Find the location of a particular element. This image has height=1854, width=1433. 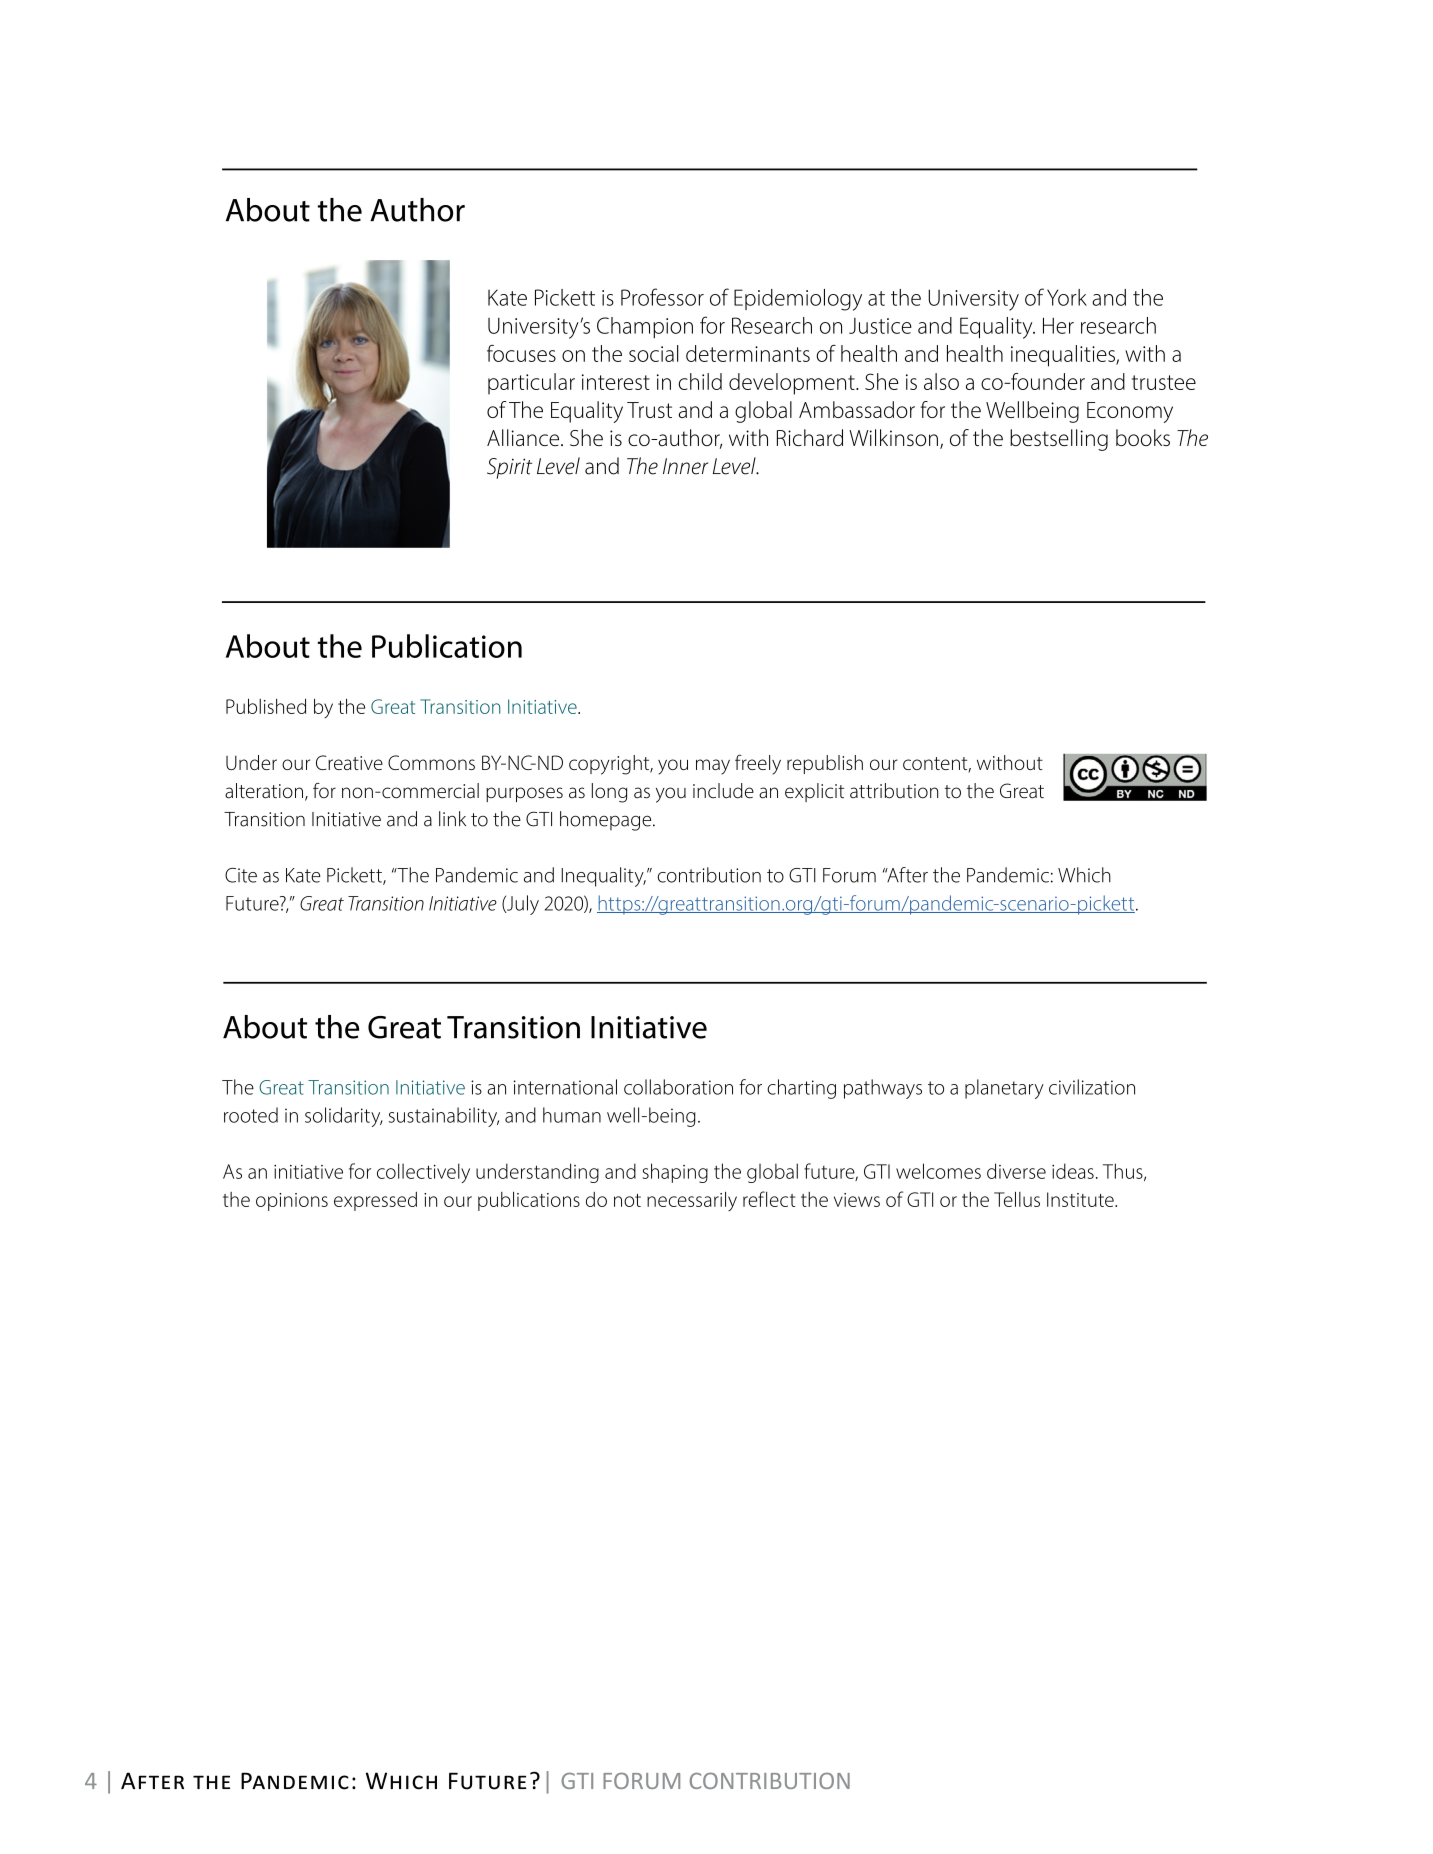

Creative is located at coordinates (349, 762).
